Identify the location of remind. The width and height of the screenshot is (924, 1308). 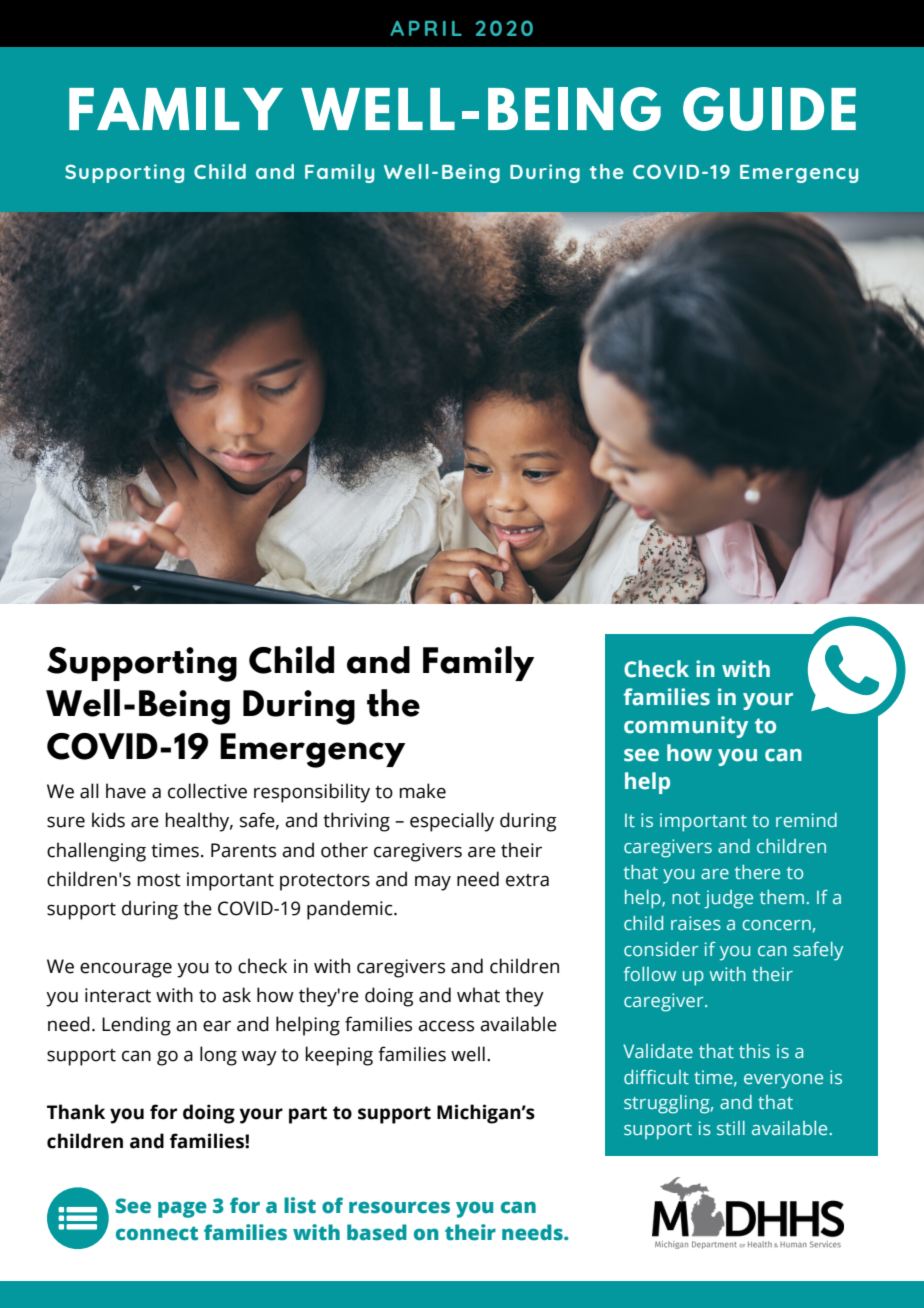
(806, 820).
